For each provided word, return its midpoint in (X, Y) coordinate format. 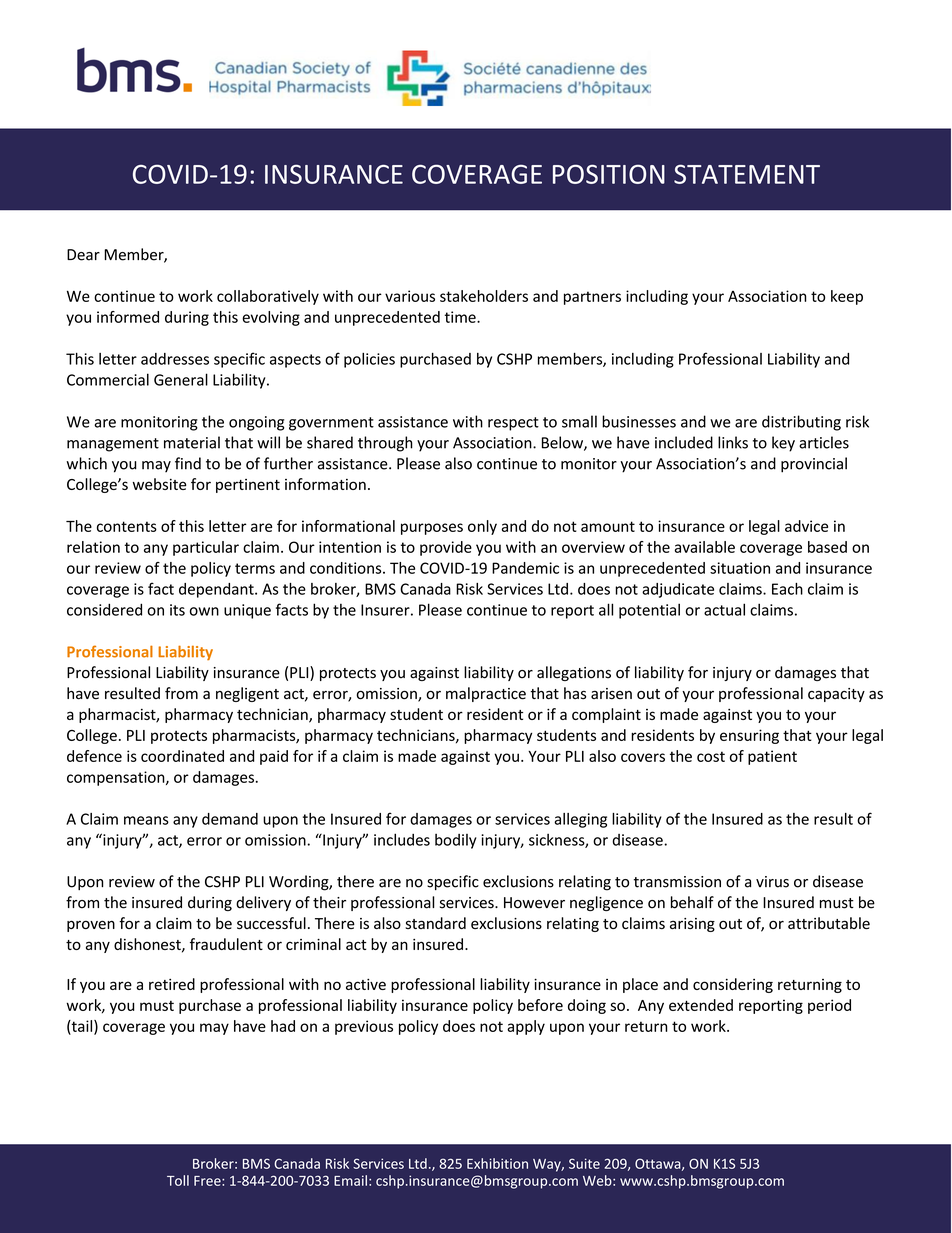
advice (806, 526)
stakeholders (484, 296)
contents (127, 526)
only (482, 527)
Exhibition (497, 1163)
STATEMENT (747, 174)
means (146, 820)
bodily (456, 841)
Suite (584, 1163)
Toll (178, 1180)
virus (772, 882)
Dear (83, 255)
